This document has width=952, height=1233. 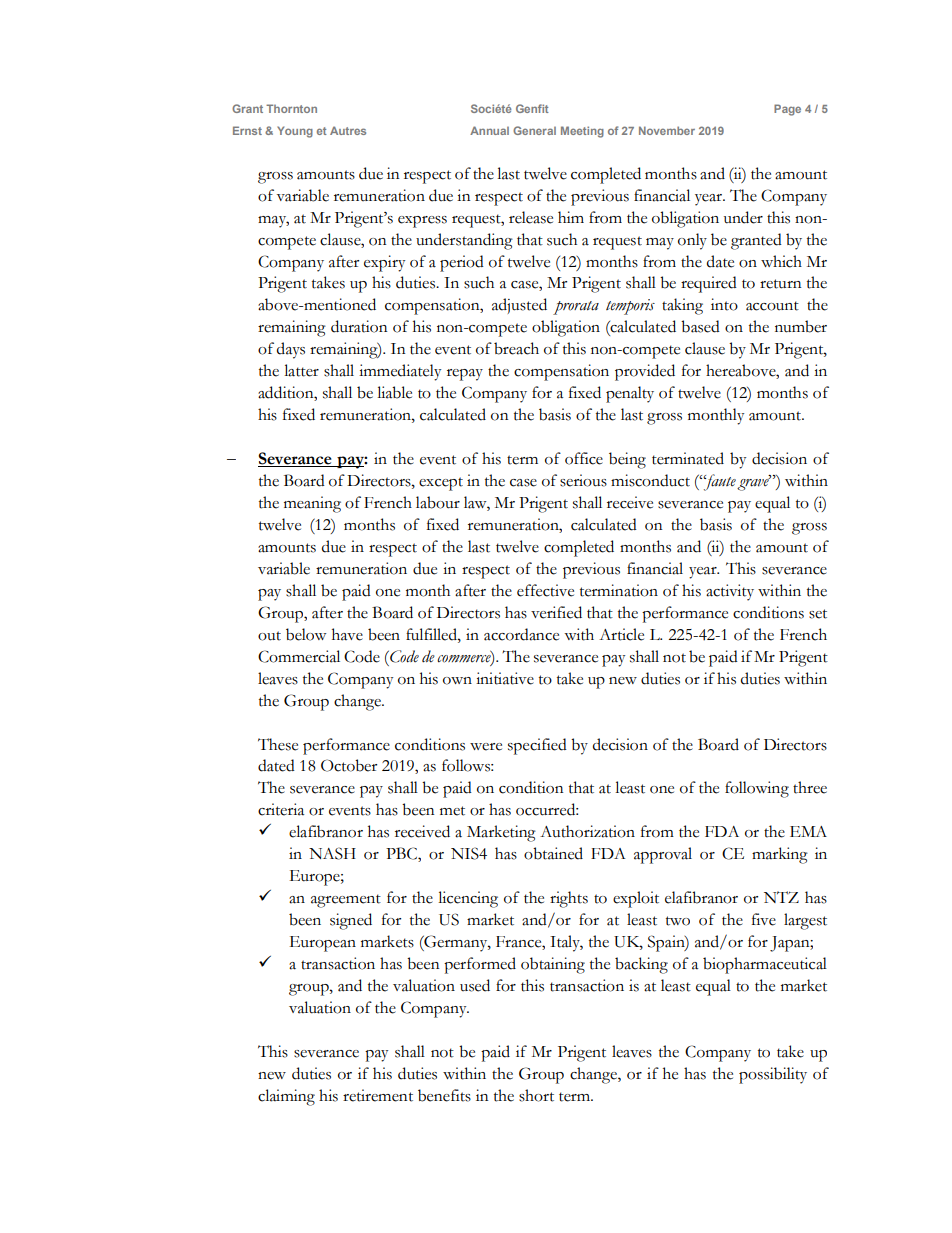 I want to click on General, so click(x=534, y=130).
